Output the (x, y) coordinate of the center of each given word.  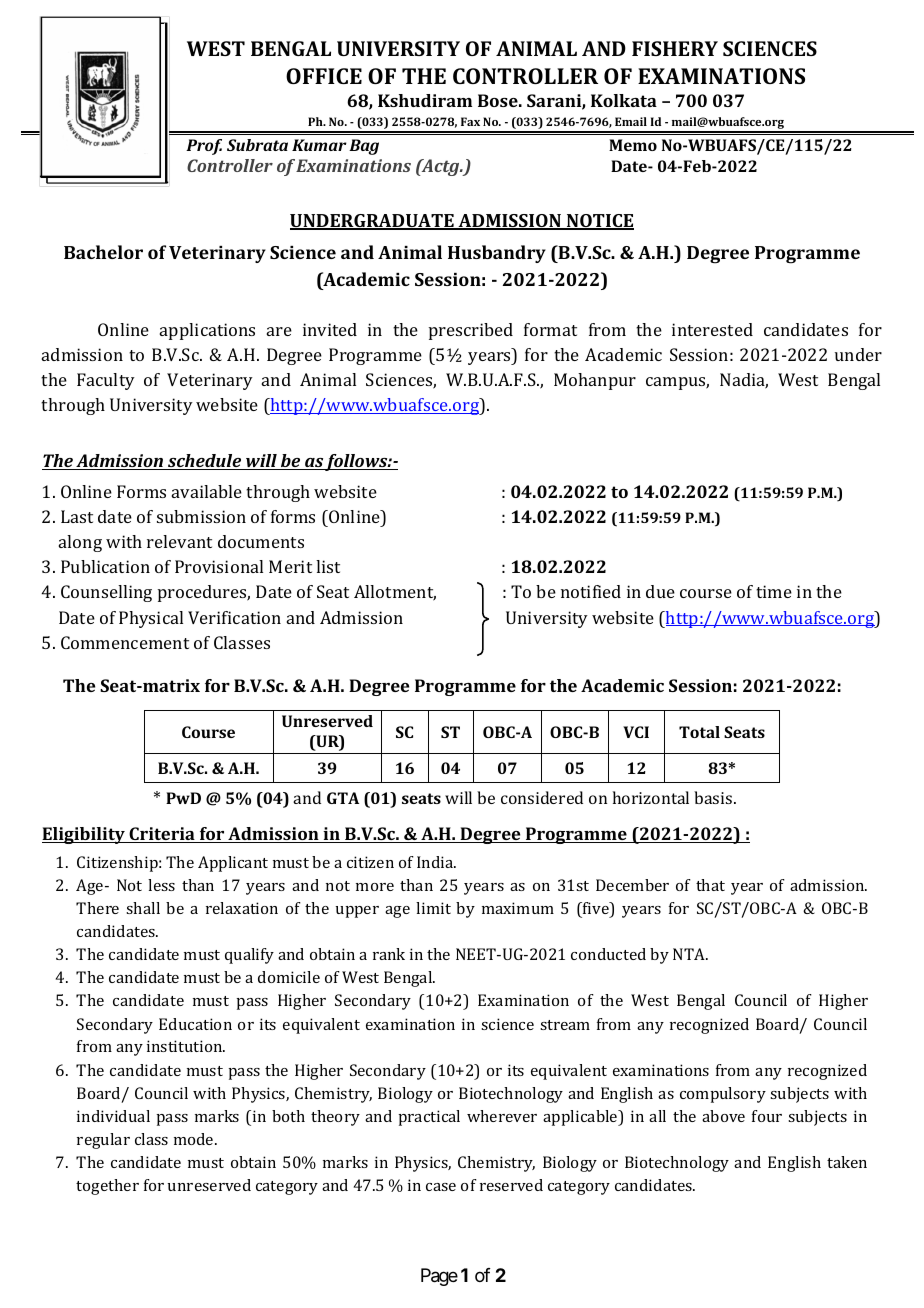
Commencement (125, 642)
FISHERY (675, 48)
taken (847, 1162)
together (107, 1187)
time (774, 591)
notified (591, 591)
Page (439, 1277)
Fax (470, 121)
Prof (204, 147)
